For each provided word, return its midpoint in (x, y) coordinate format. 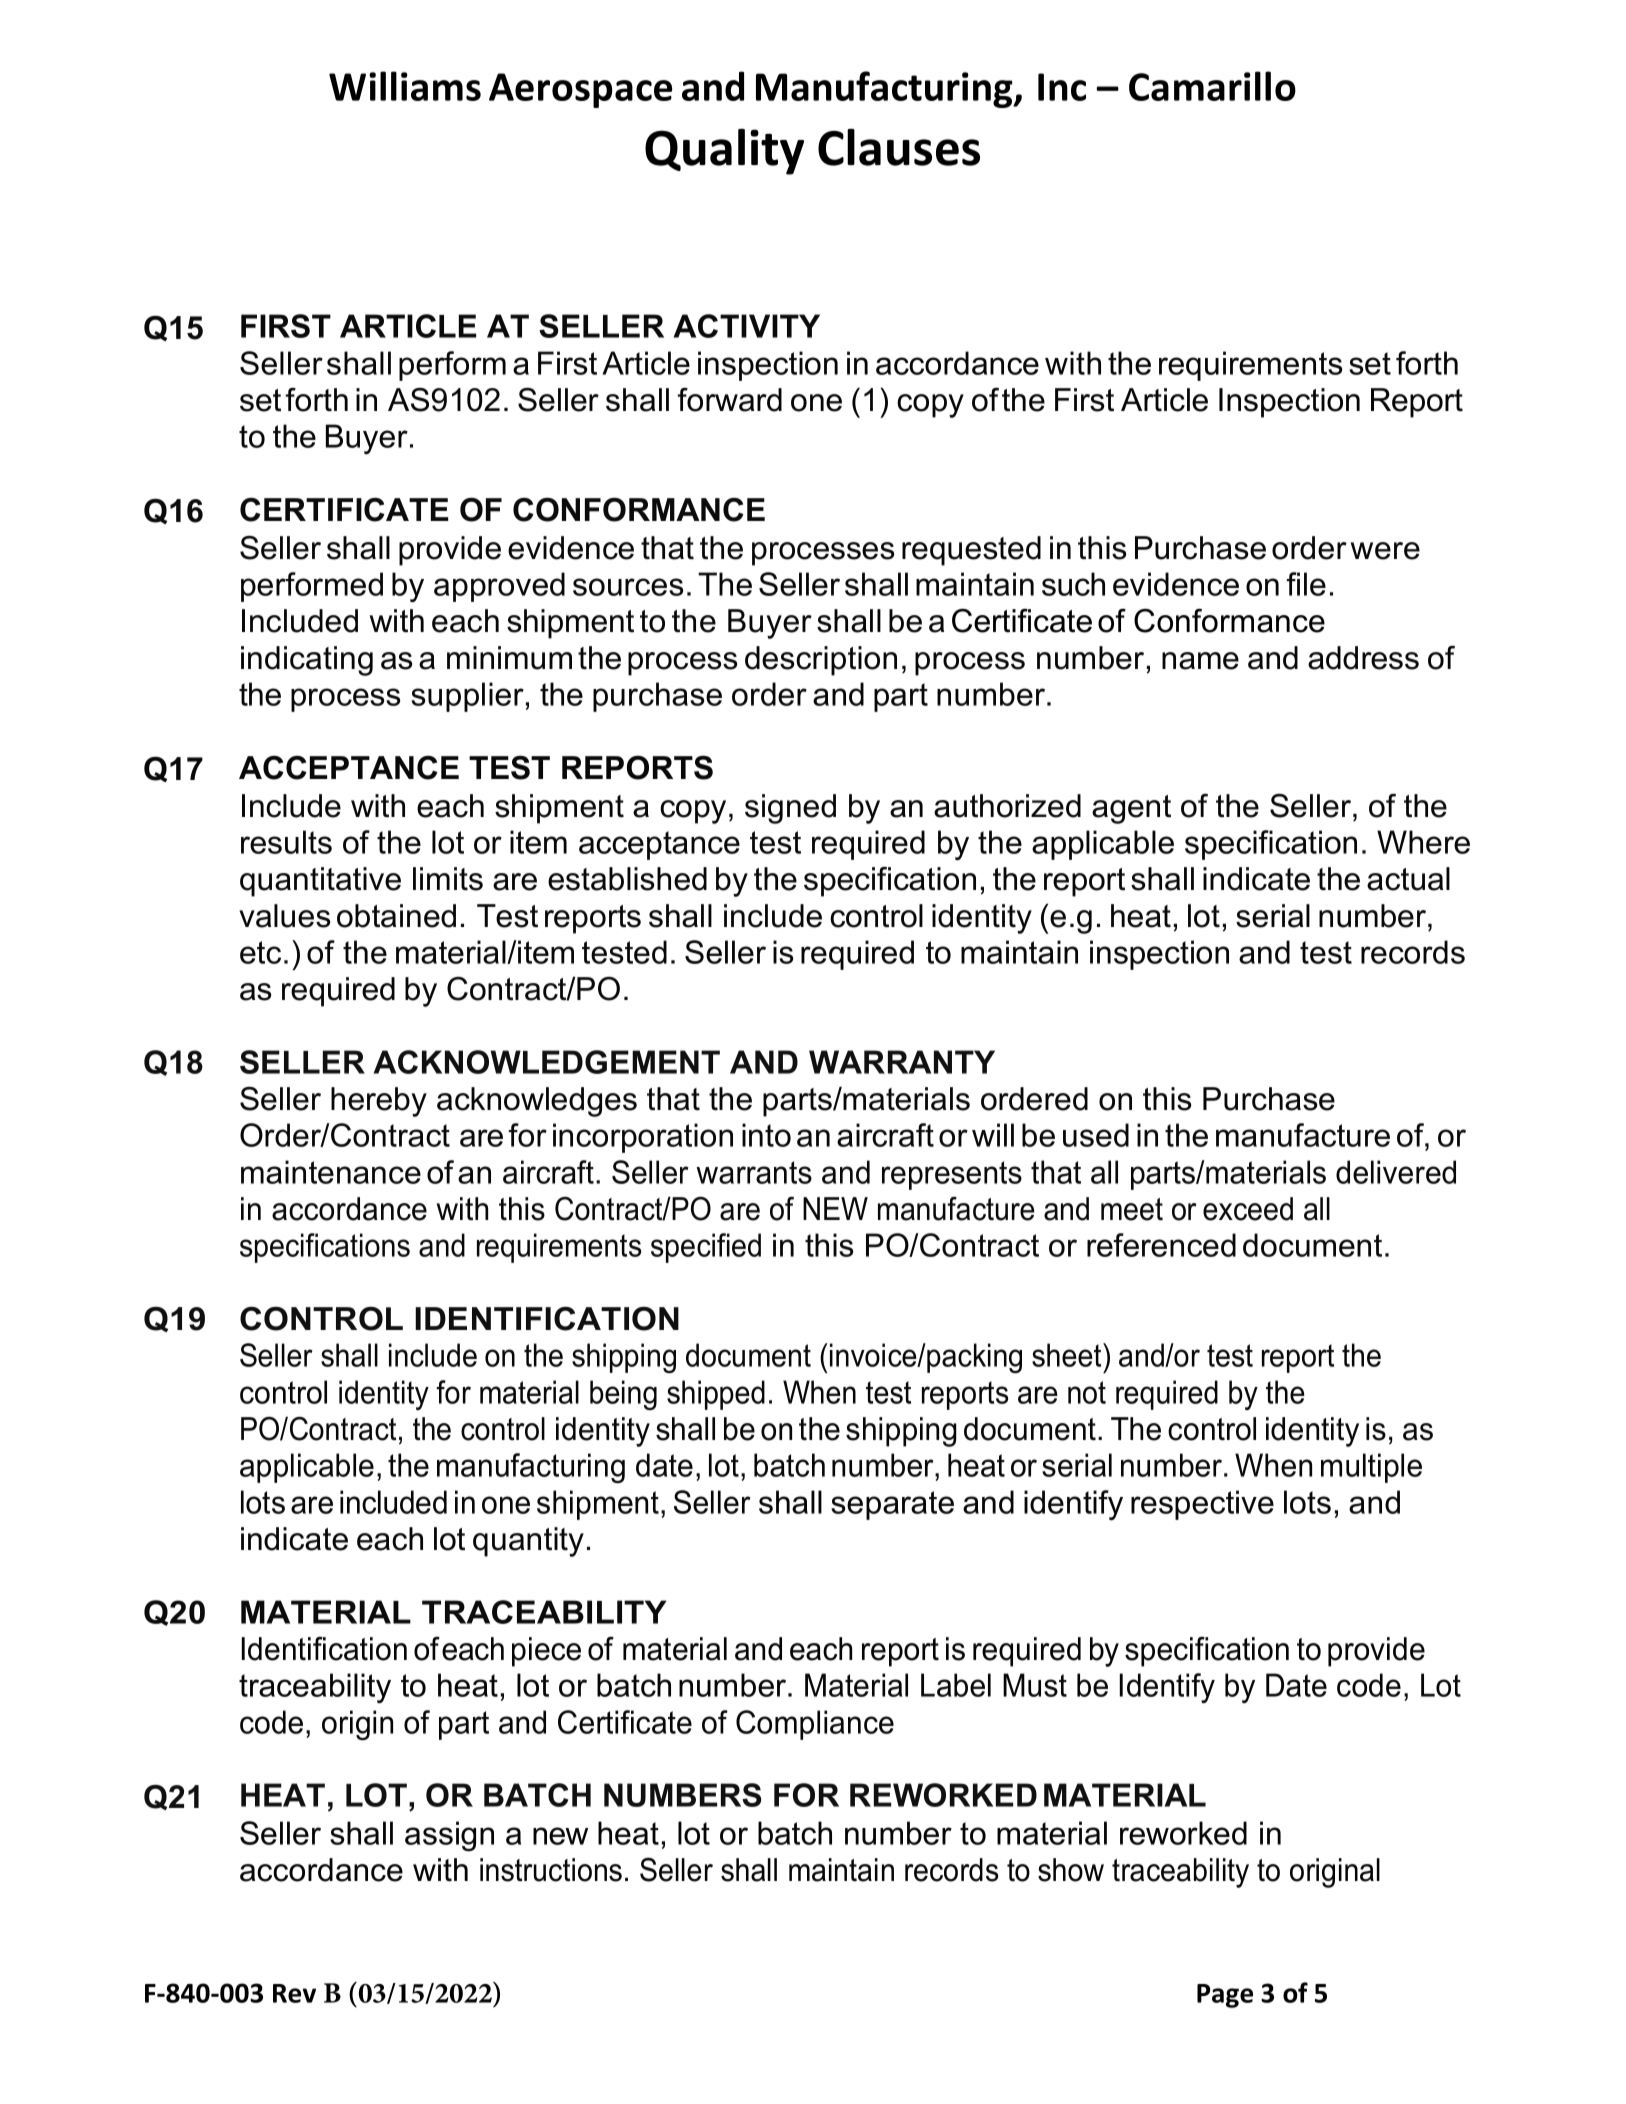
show (1071, 1870)
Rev (294, 1993)
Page (1225, 1996)
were (1385, 551)
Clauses (899, 147)
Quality (724, 152)
